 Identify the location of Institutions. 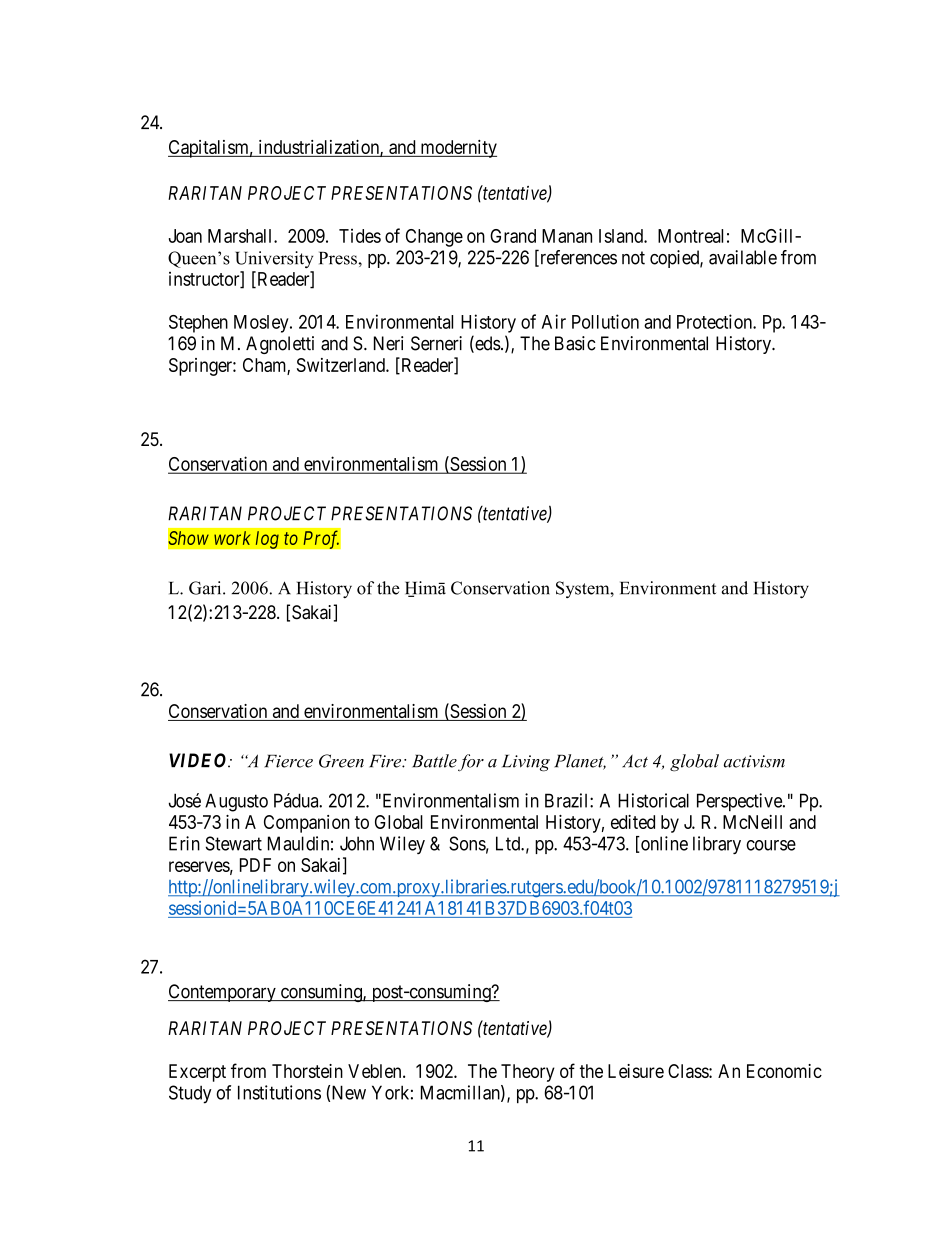
(279, 1092).
